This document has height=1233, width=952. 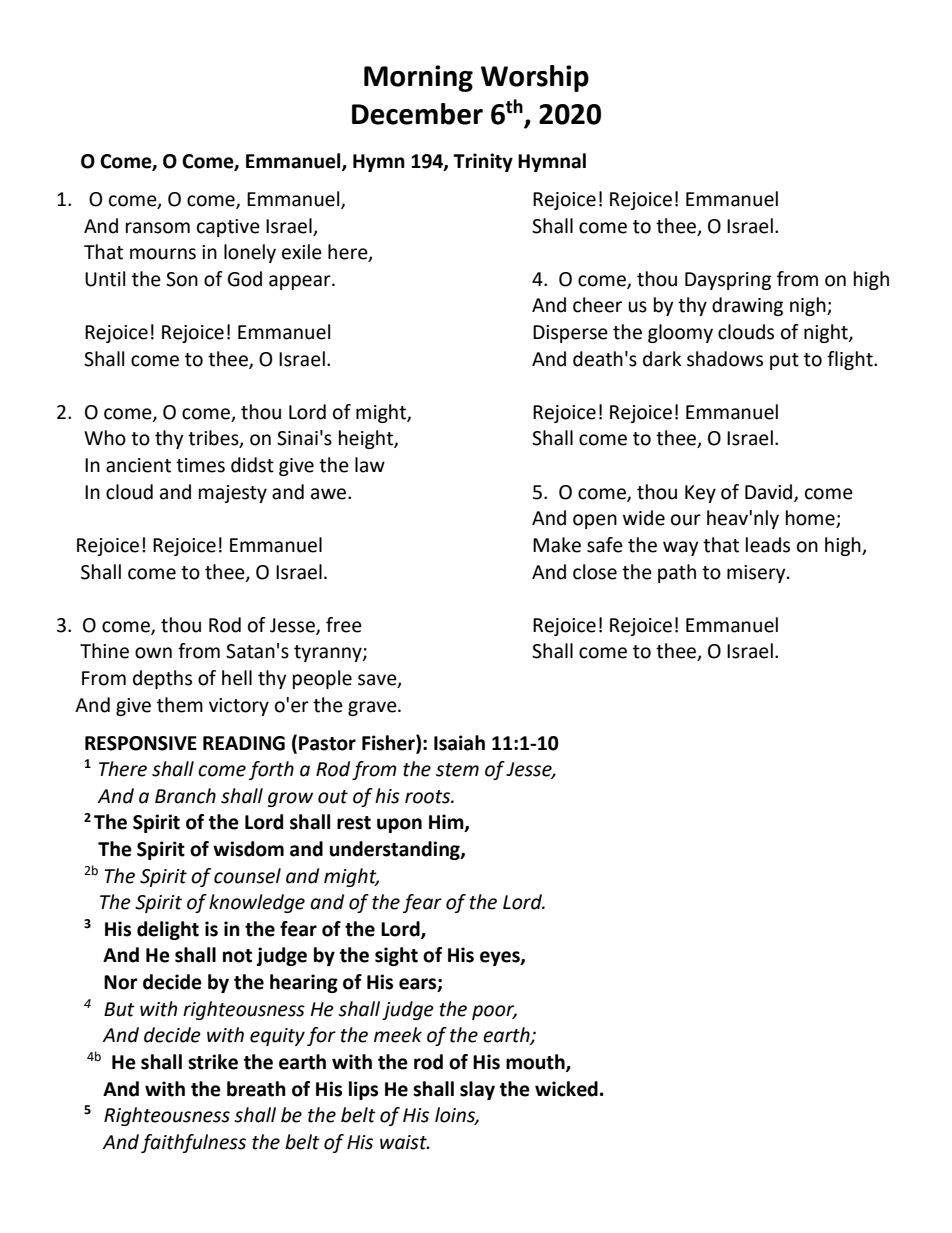 I want to click on misery, so click(x=757, y=574).
